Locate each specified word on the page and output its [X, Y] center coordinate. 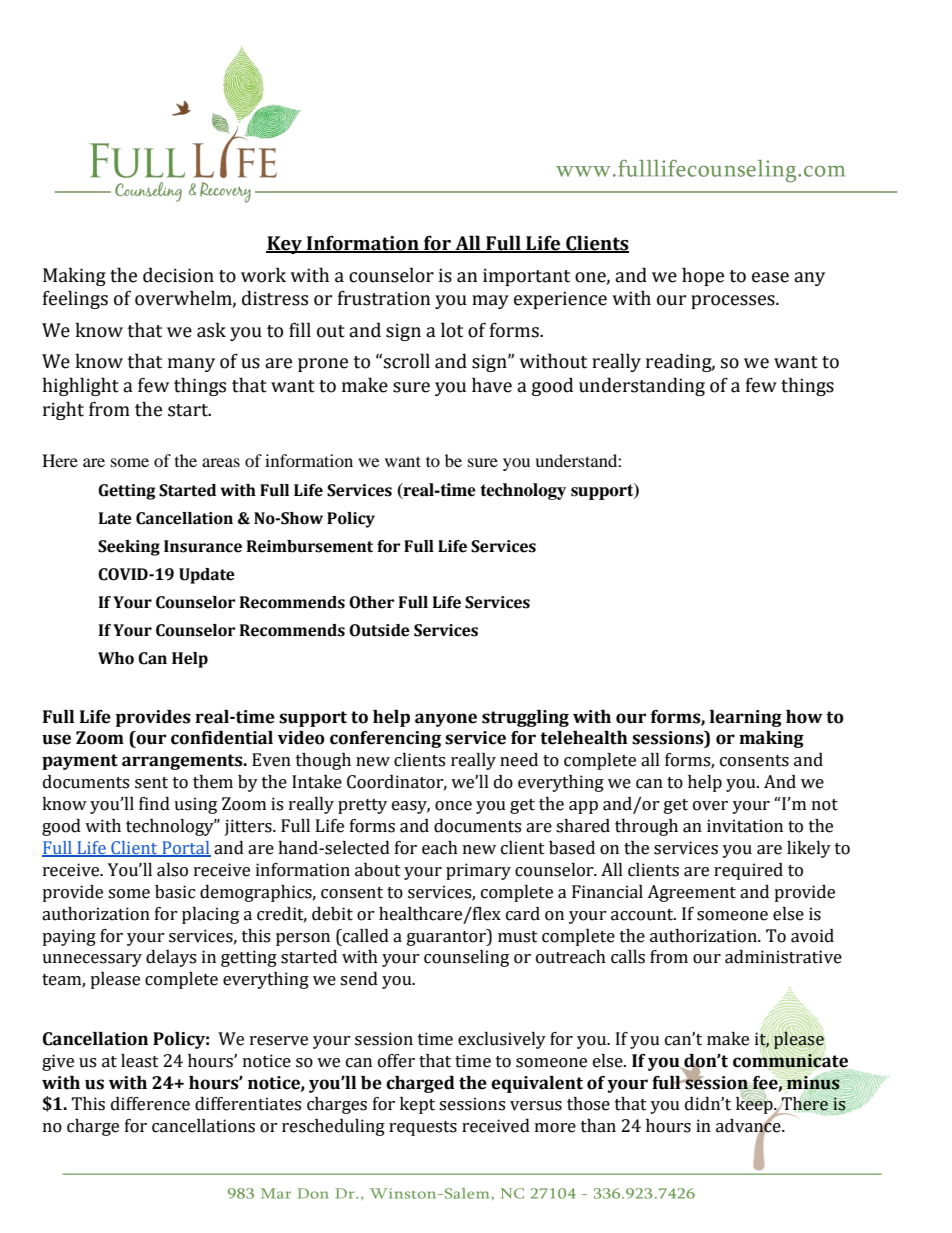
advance [749, 1126]
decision [178, 275]
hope [703, 276]
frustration [384, 298]
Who [116, 658]
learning [746, 718]
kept [417, 1105]
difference [150, 1104]
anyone [446, 720]
